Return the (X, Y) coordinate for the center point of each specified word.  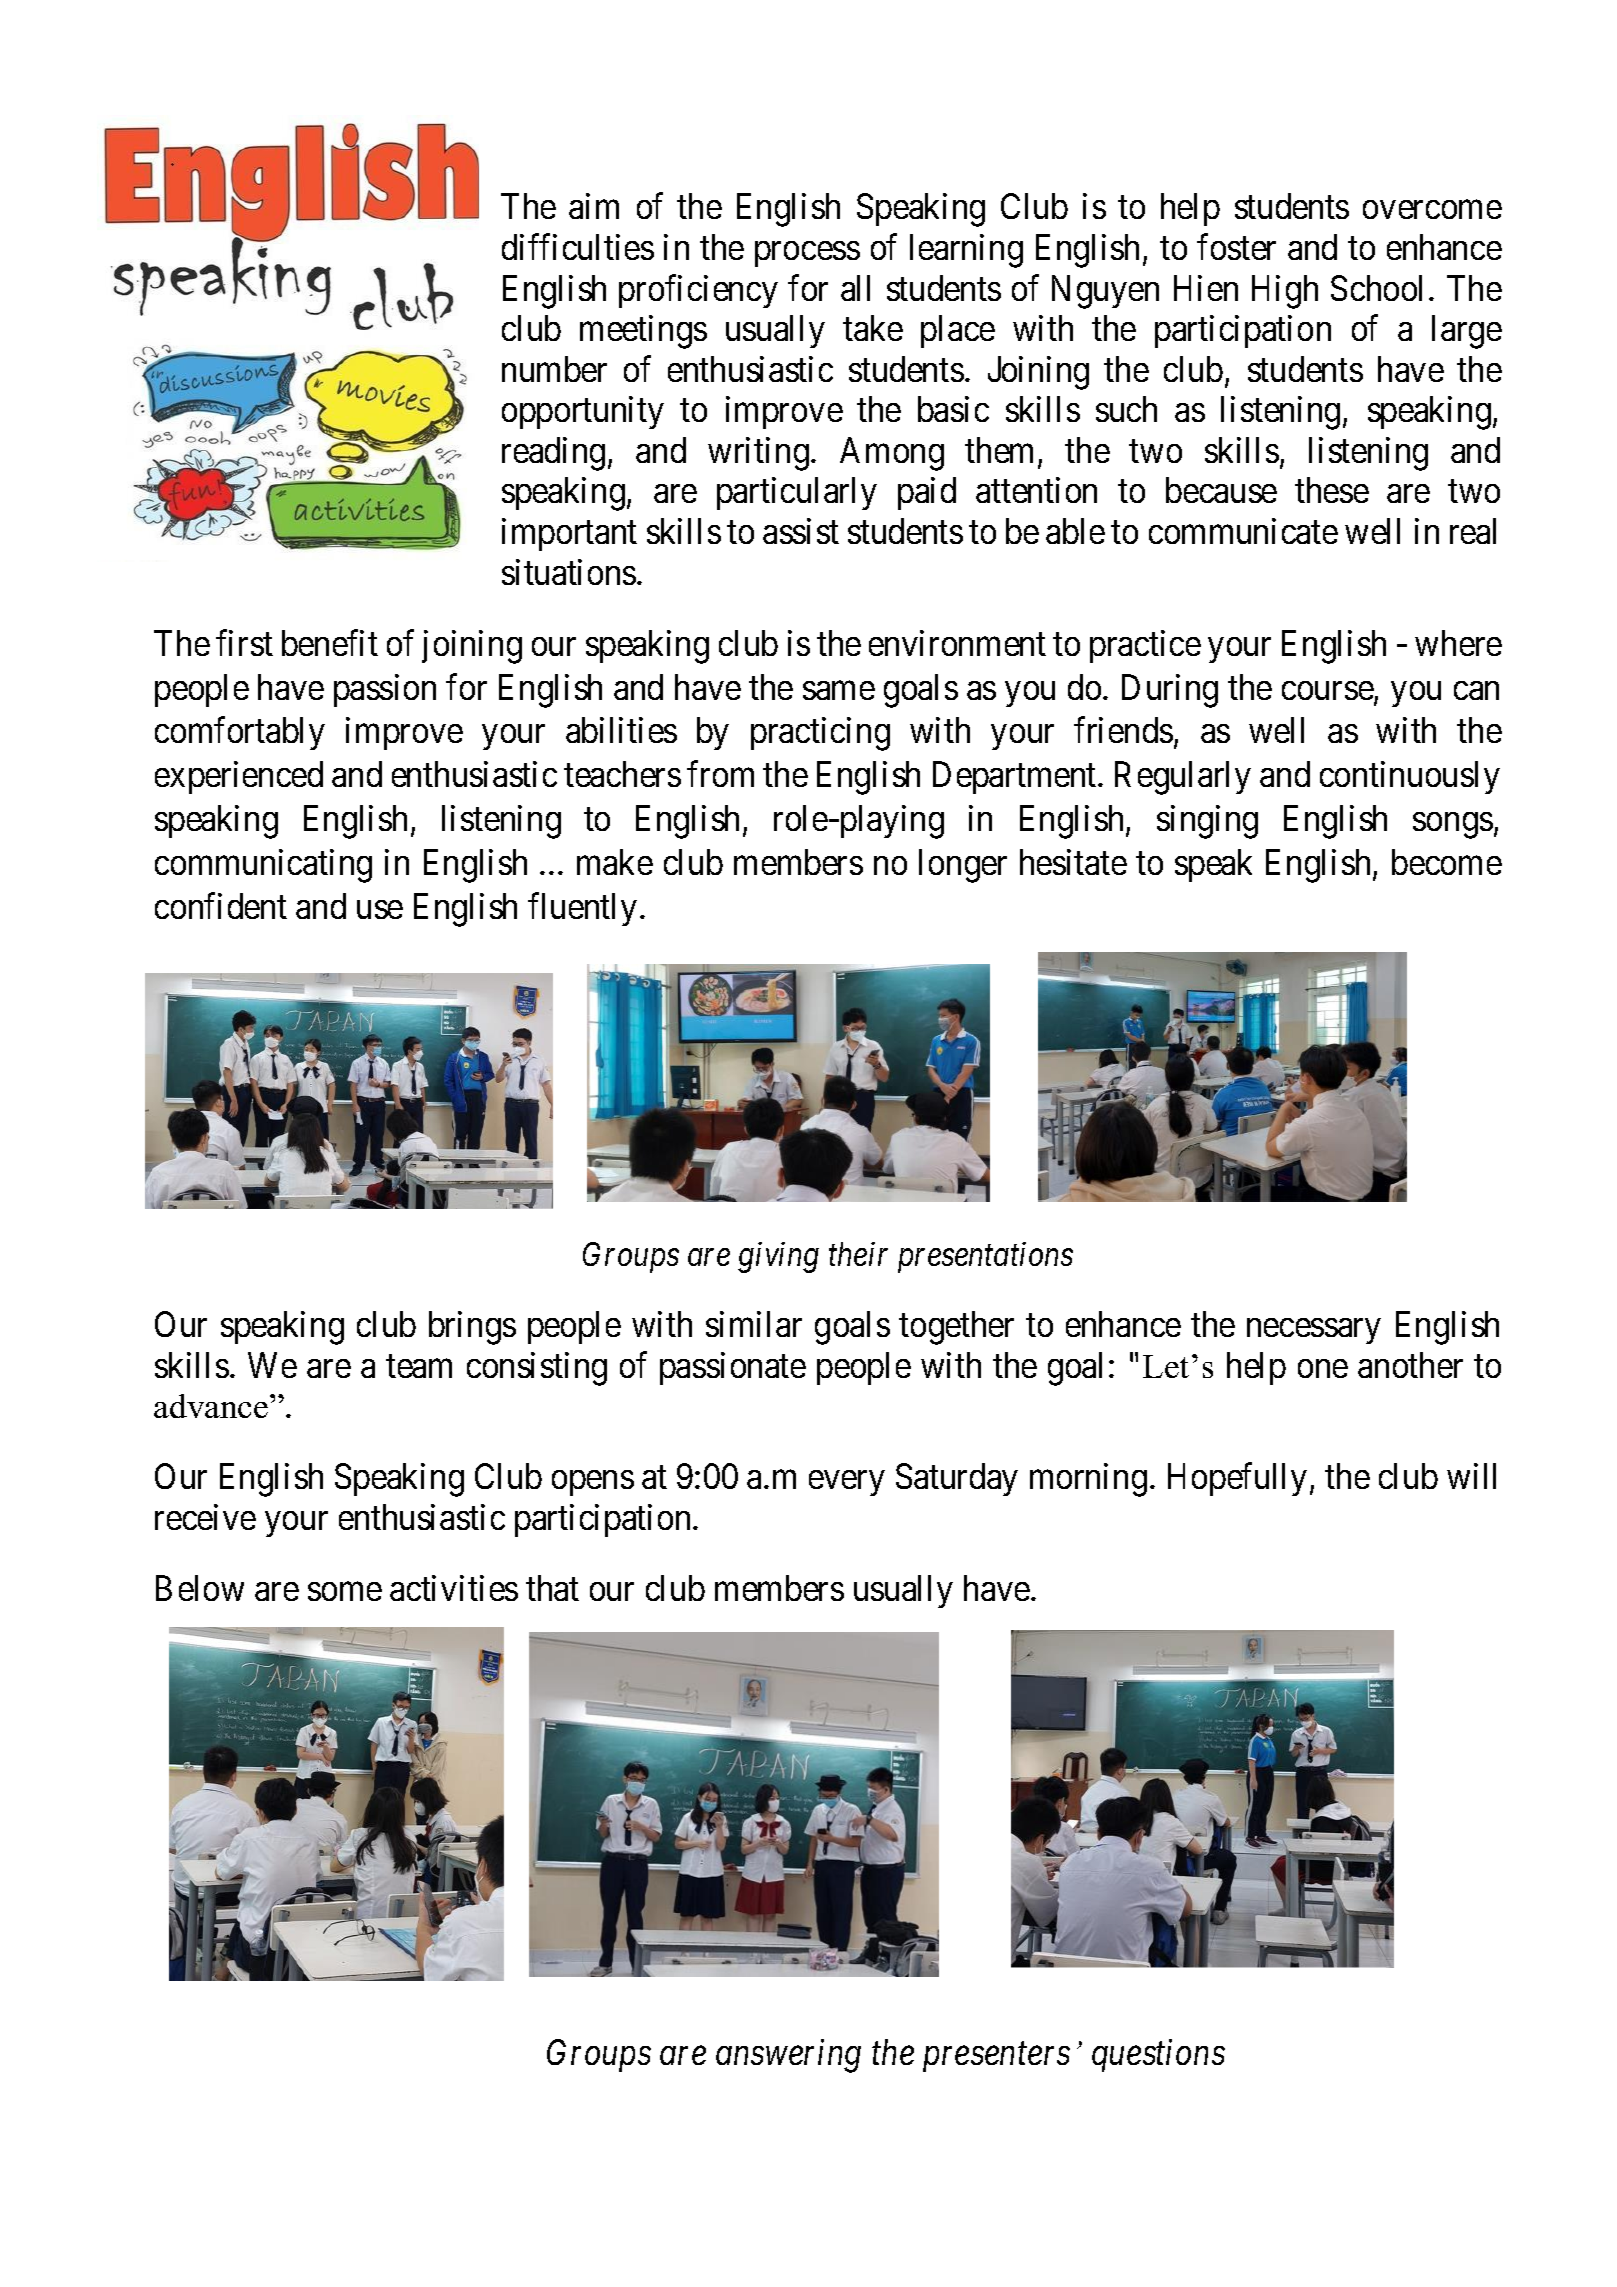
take (873, 328)
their (858, 1254)
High (1285, 292)
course (1328, 690)
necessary (1313, 1331)
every (846, 1483)
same (839, 690)
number (554, 369)
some (345, 1592)
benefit (330, 643)
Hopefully (1237, 1479)
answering (788, 2056)
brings (472, 1328)
